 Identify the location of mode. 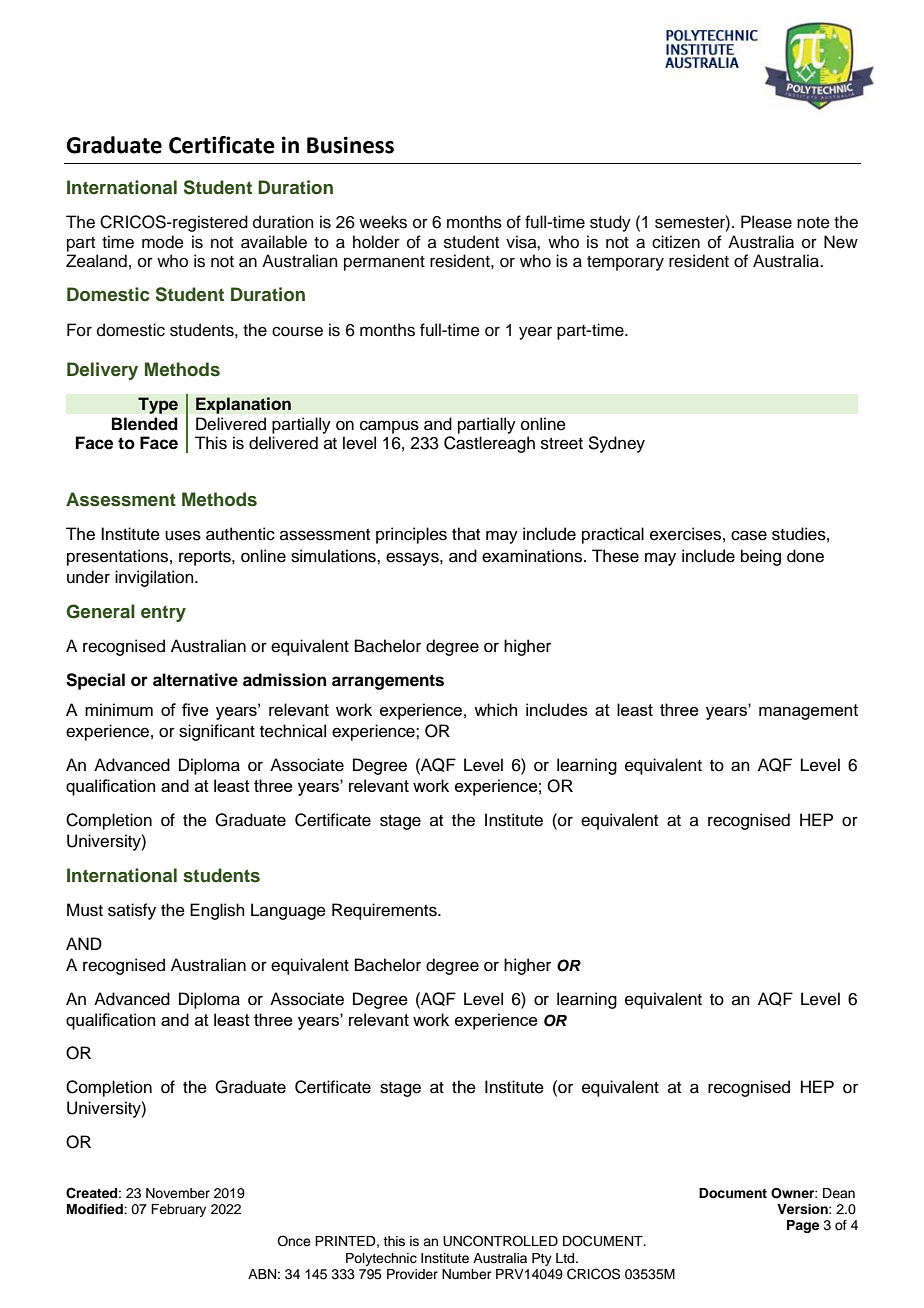
(163, 242).
